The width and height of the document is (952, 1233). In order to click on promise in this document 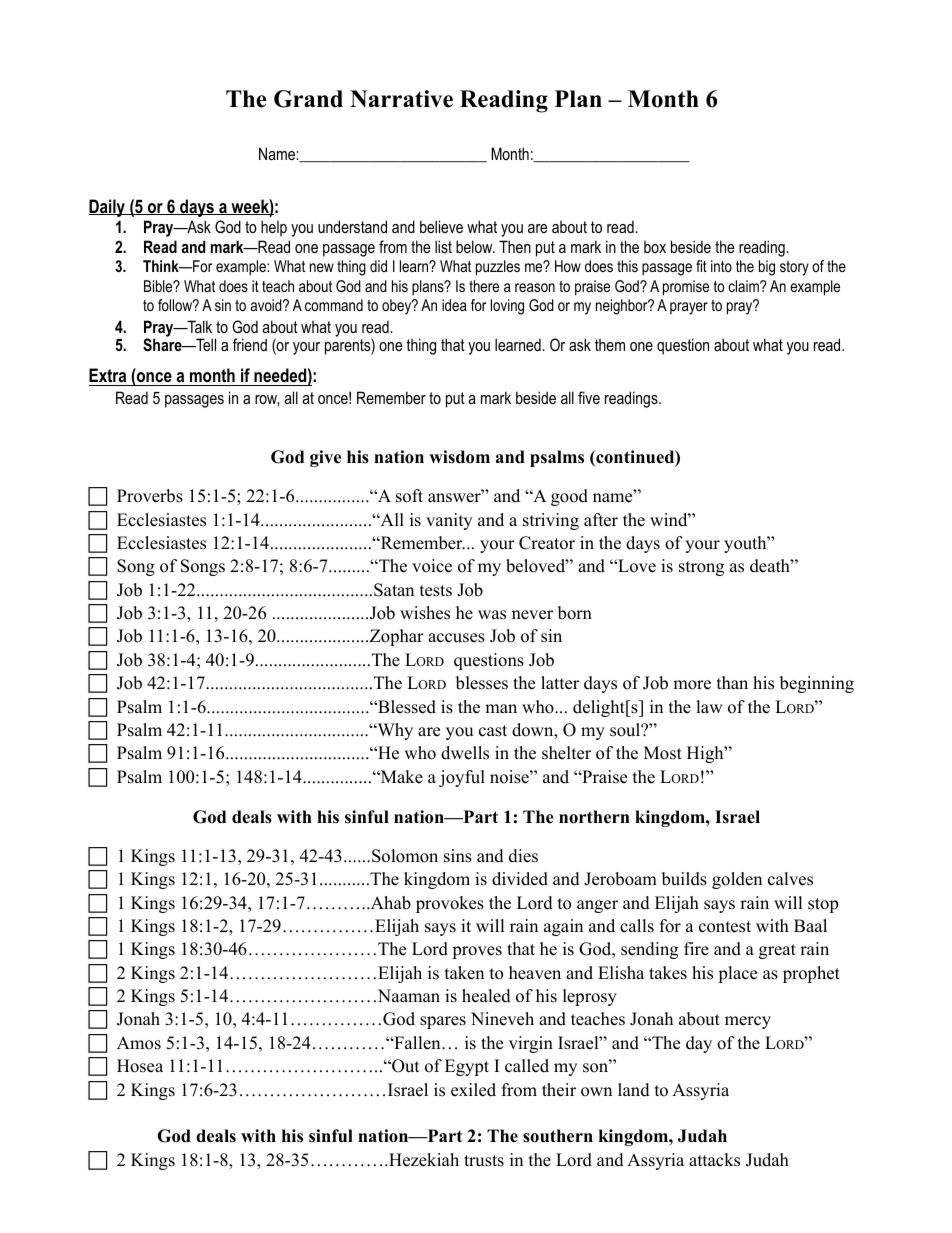, I will do `click(686, 288)`.
